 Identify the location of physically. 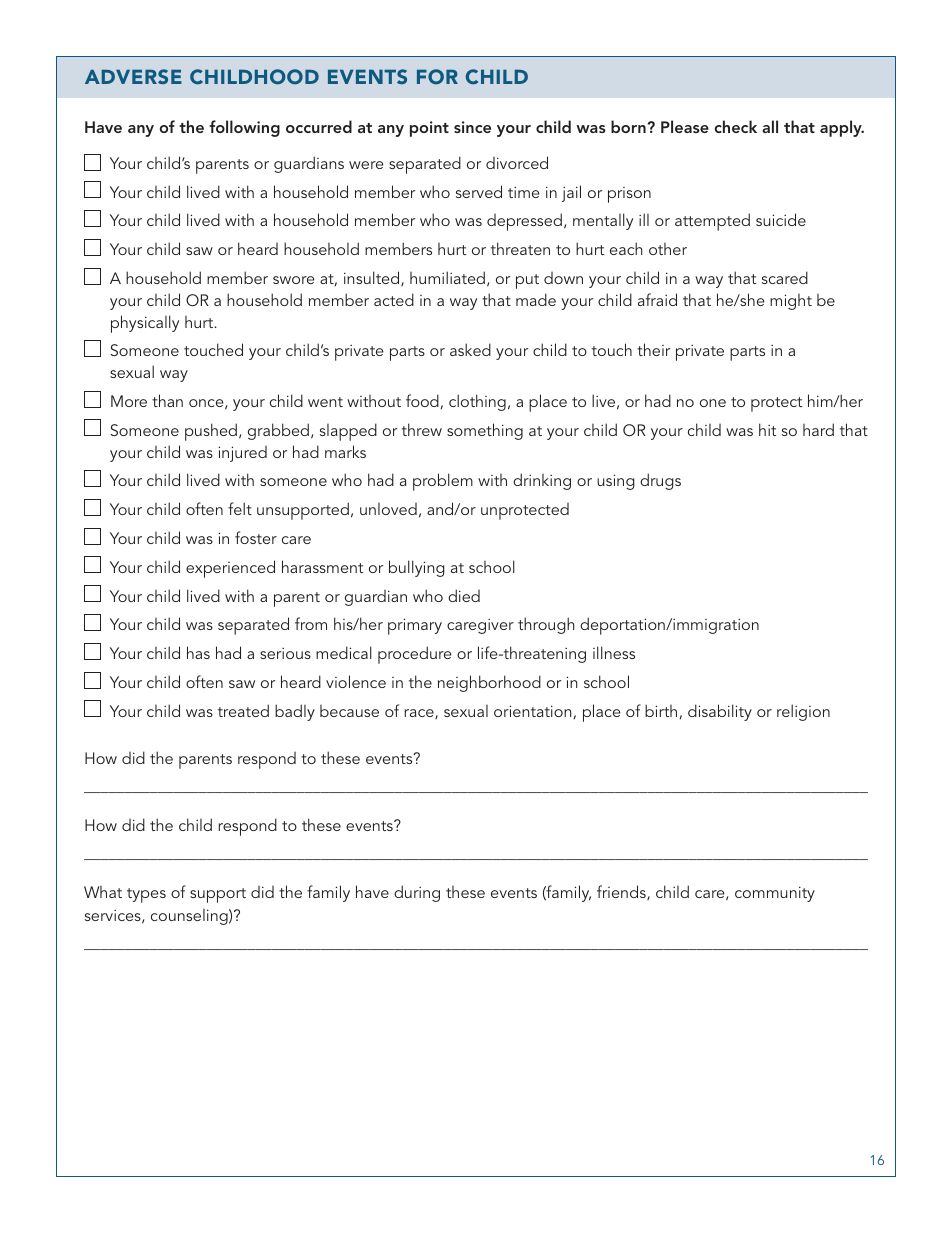
(145, 324).
